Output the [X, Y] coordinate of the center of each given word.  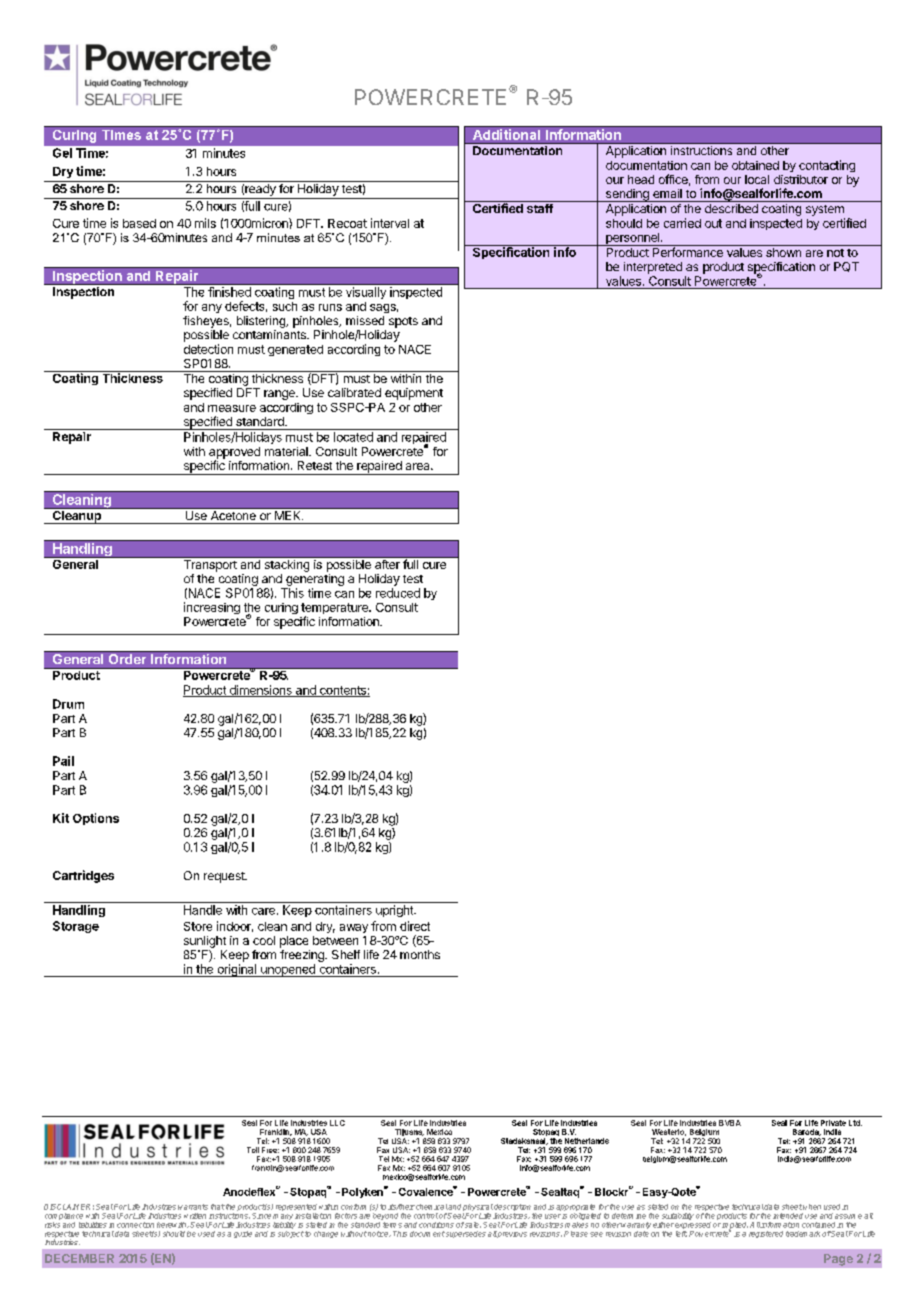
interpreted [653, 268]
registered [766, 1234]
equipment [414, 394]
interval [390, 223]
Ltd [855, 1123]
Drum [68, 704]
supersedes [465, 1234]
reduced [398, 593]
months [420, 954]
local [757, 179]
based [139, 223]
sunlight [205, 942]
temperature [335, 610]
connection [135, 1225]
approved [234, 454]
